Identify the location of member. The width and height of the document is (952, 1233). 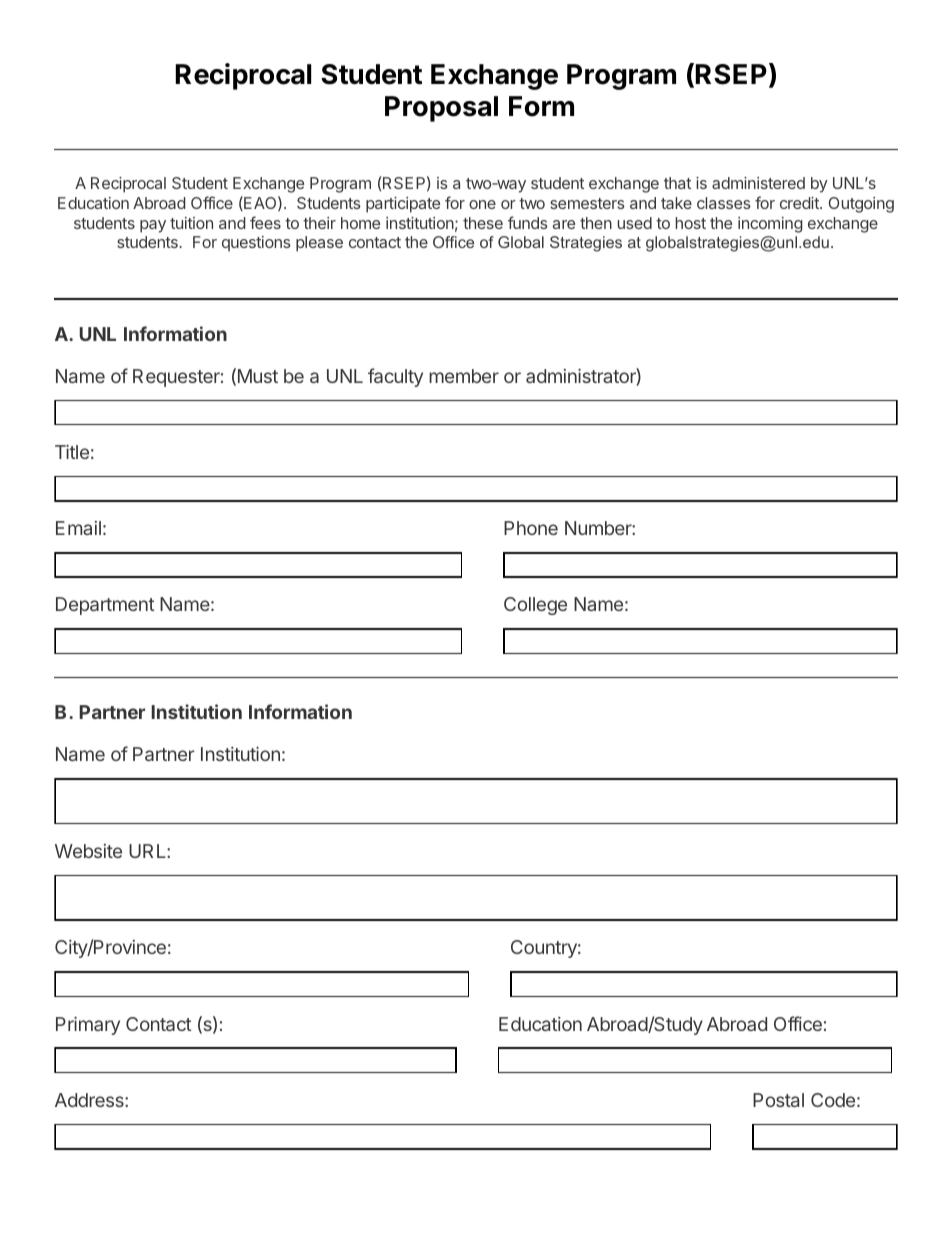
(464, 376).
